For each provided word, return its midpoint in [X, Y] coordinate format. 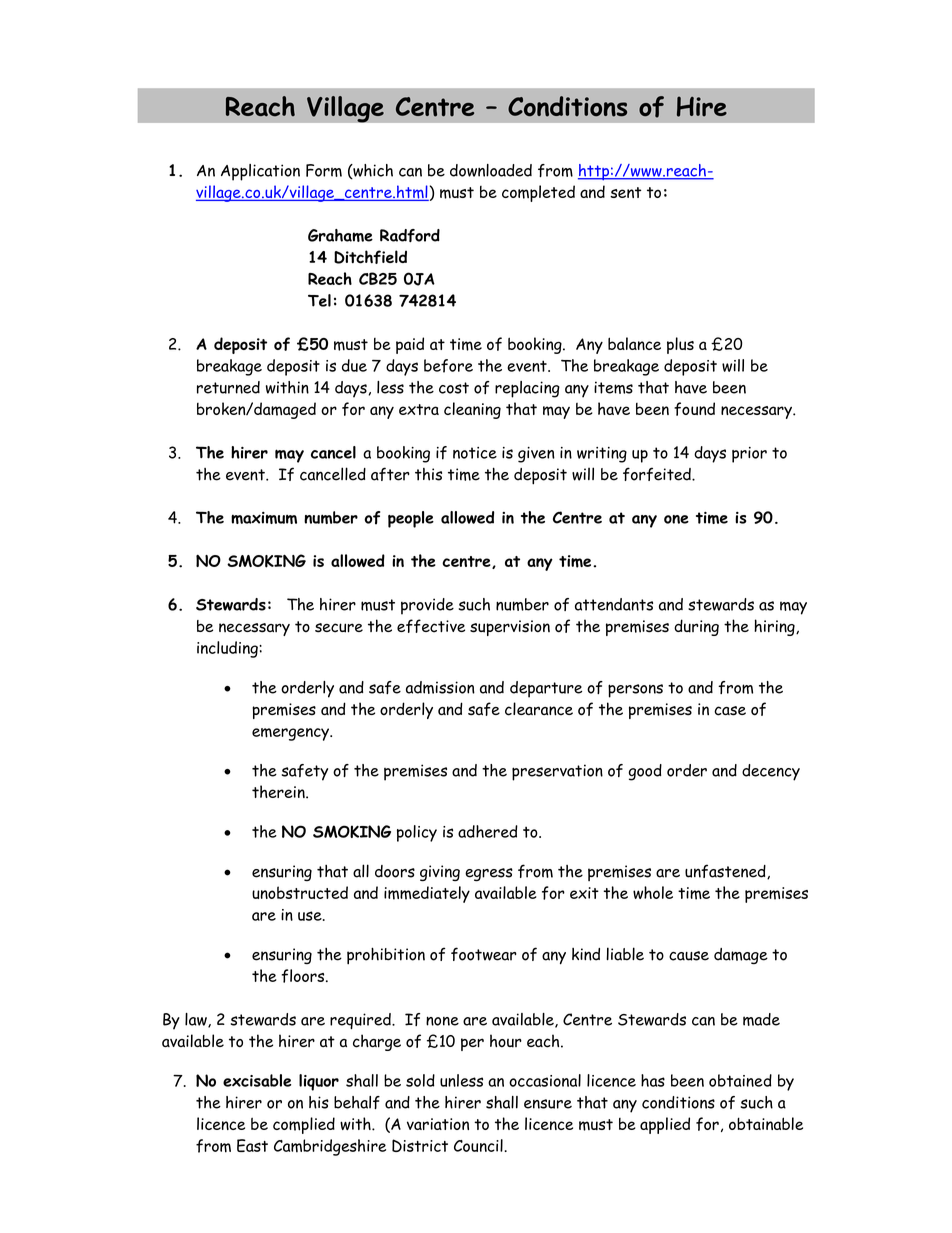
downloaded [491, 170]
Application [260, 172]
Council [479, 1145]
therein [279, 791]
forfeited [658, 474]
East [252, 1145]
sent [625, 192]
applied [665, 1125]
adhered [488, 831]
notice [475, 453]
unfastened [726, 871]
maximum [264, 518]
